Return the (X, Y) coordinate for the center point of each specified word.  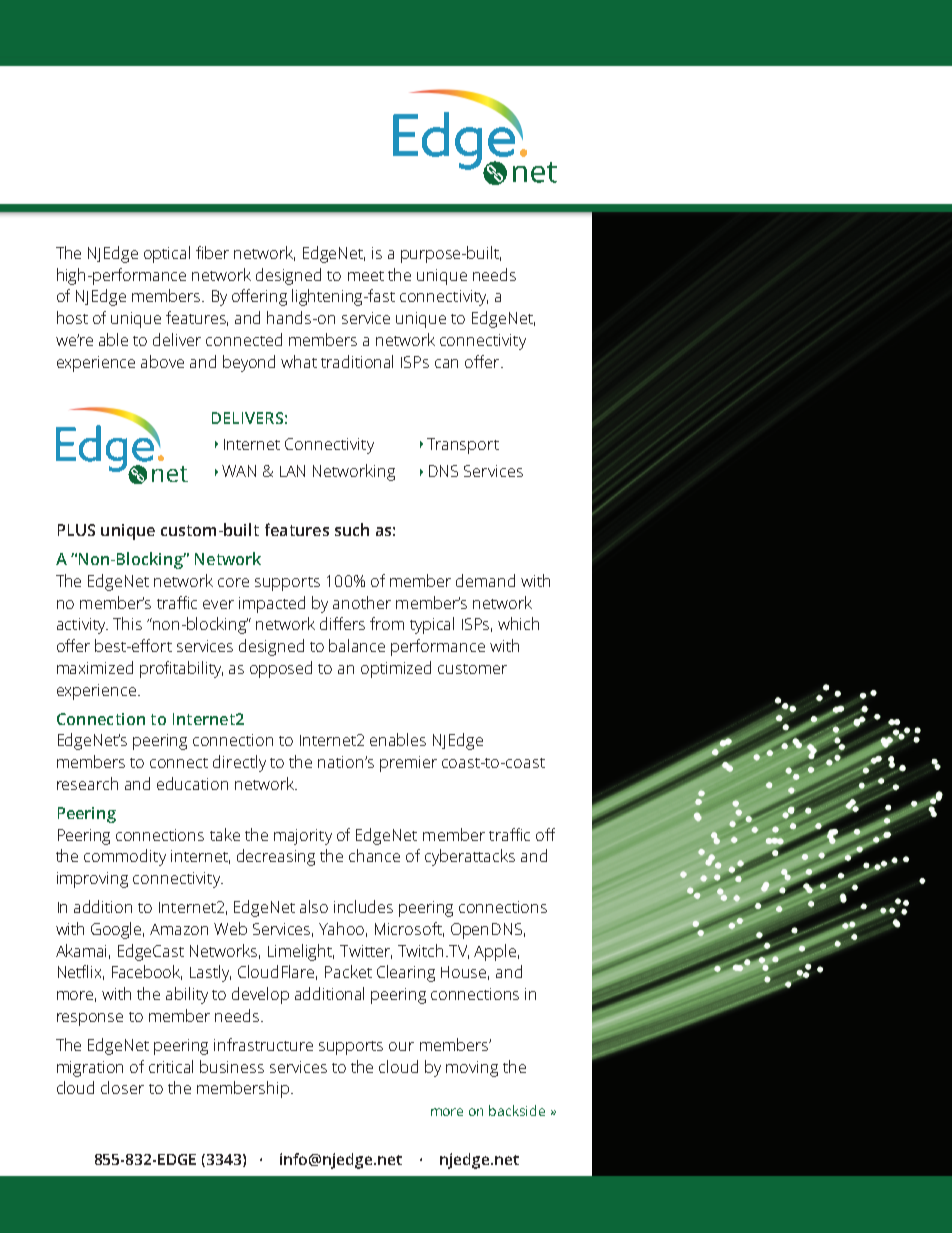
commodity (125, 857)
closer (122, 1087)
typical (432, 625)
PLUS (76, 530)
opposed (281, 669)
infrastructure (263, 1044)
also (314, 906)
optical (167, 254)
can (446, 363)
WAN (239, 471)
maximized (95, 667)
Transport (463, 446)
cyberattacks (470, 857)
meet (366, 276)
